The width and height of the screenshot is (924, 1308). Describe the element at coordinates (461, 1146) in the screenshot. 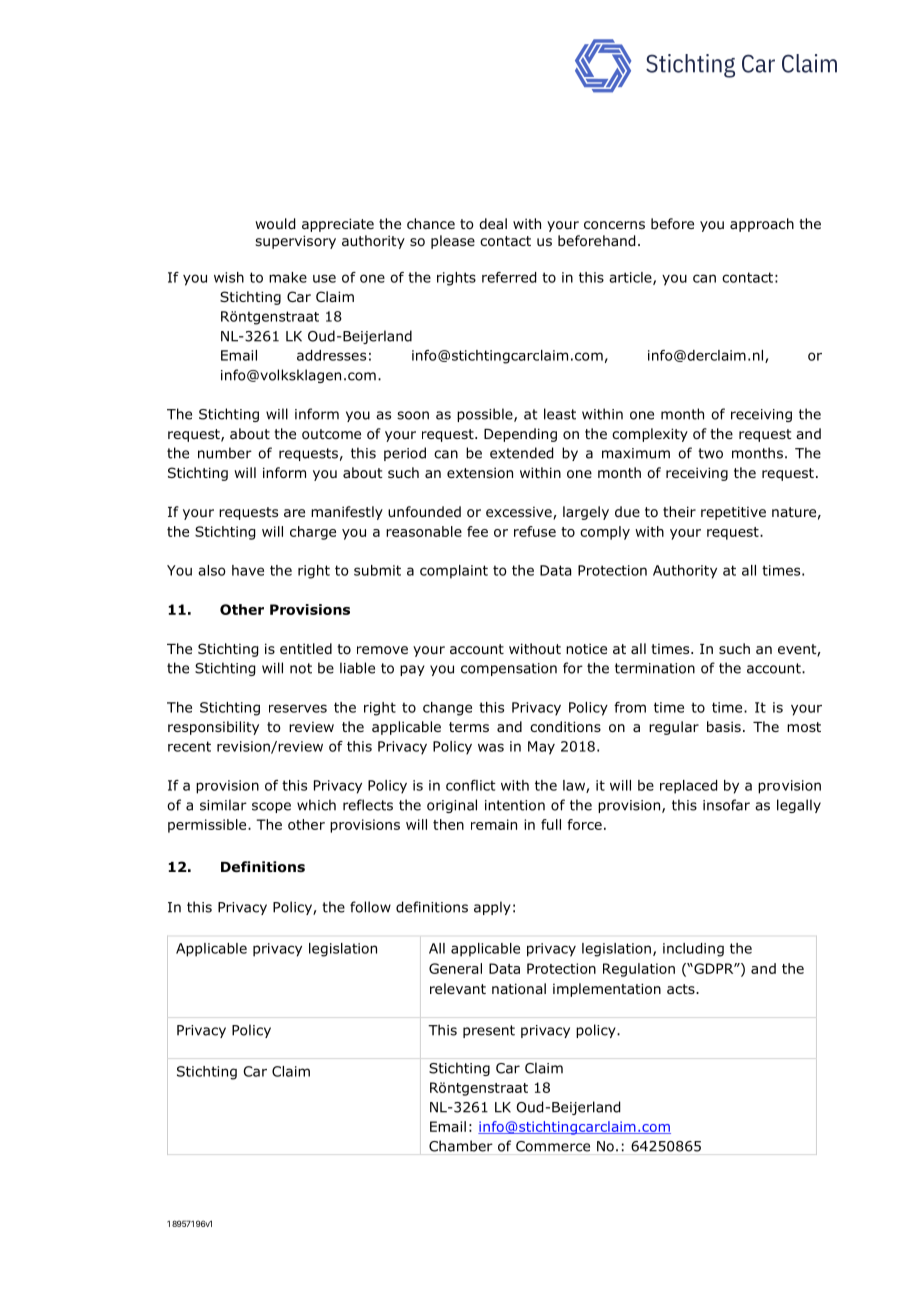

I see `Chamber` at that location.
